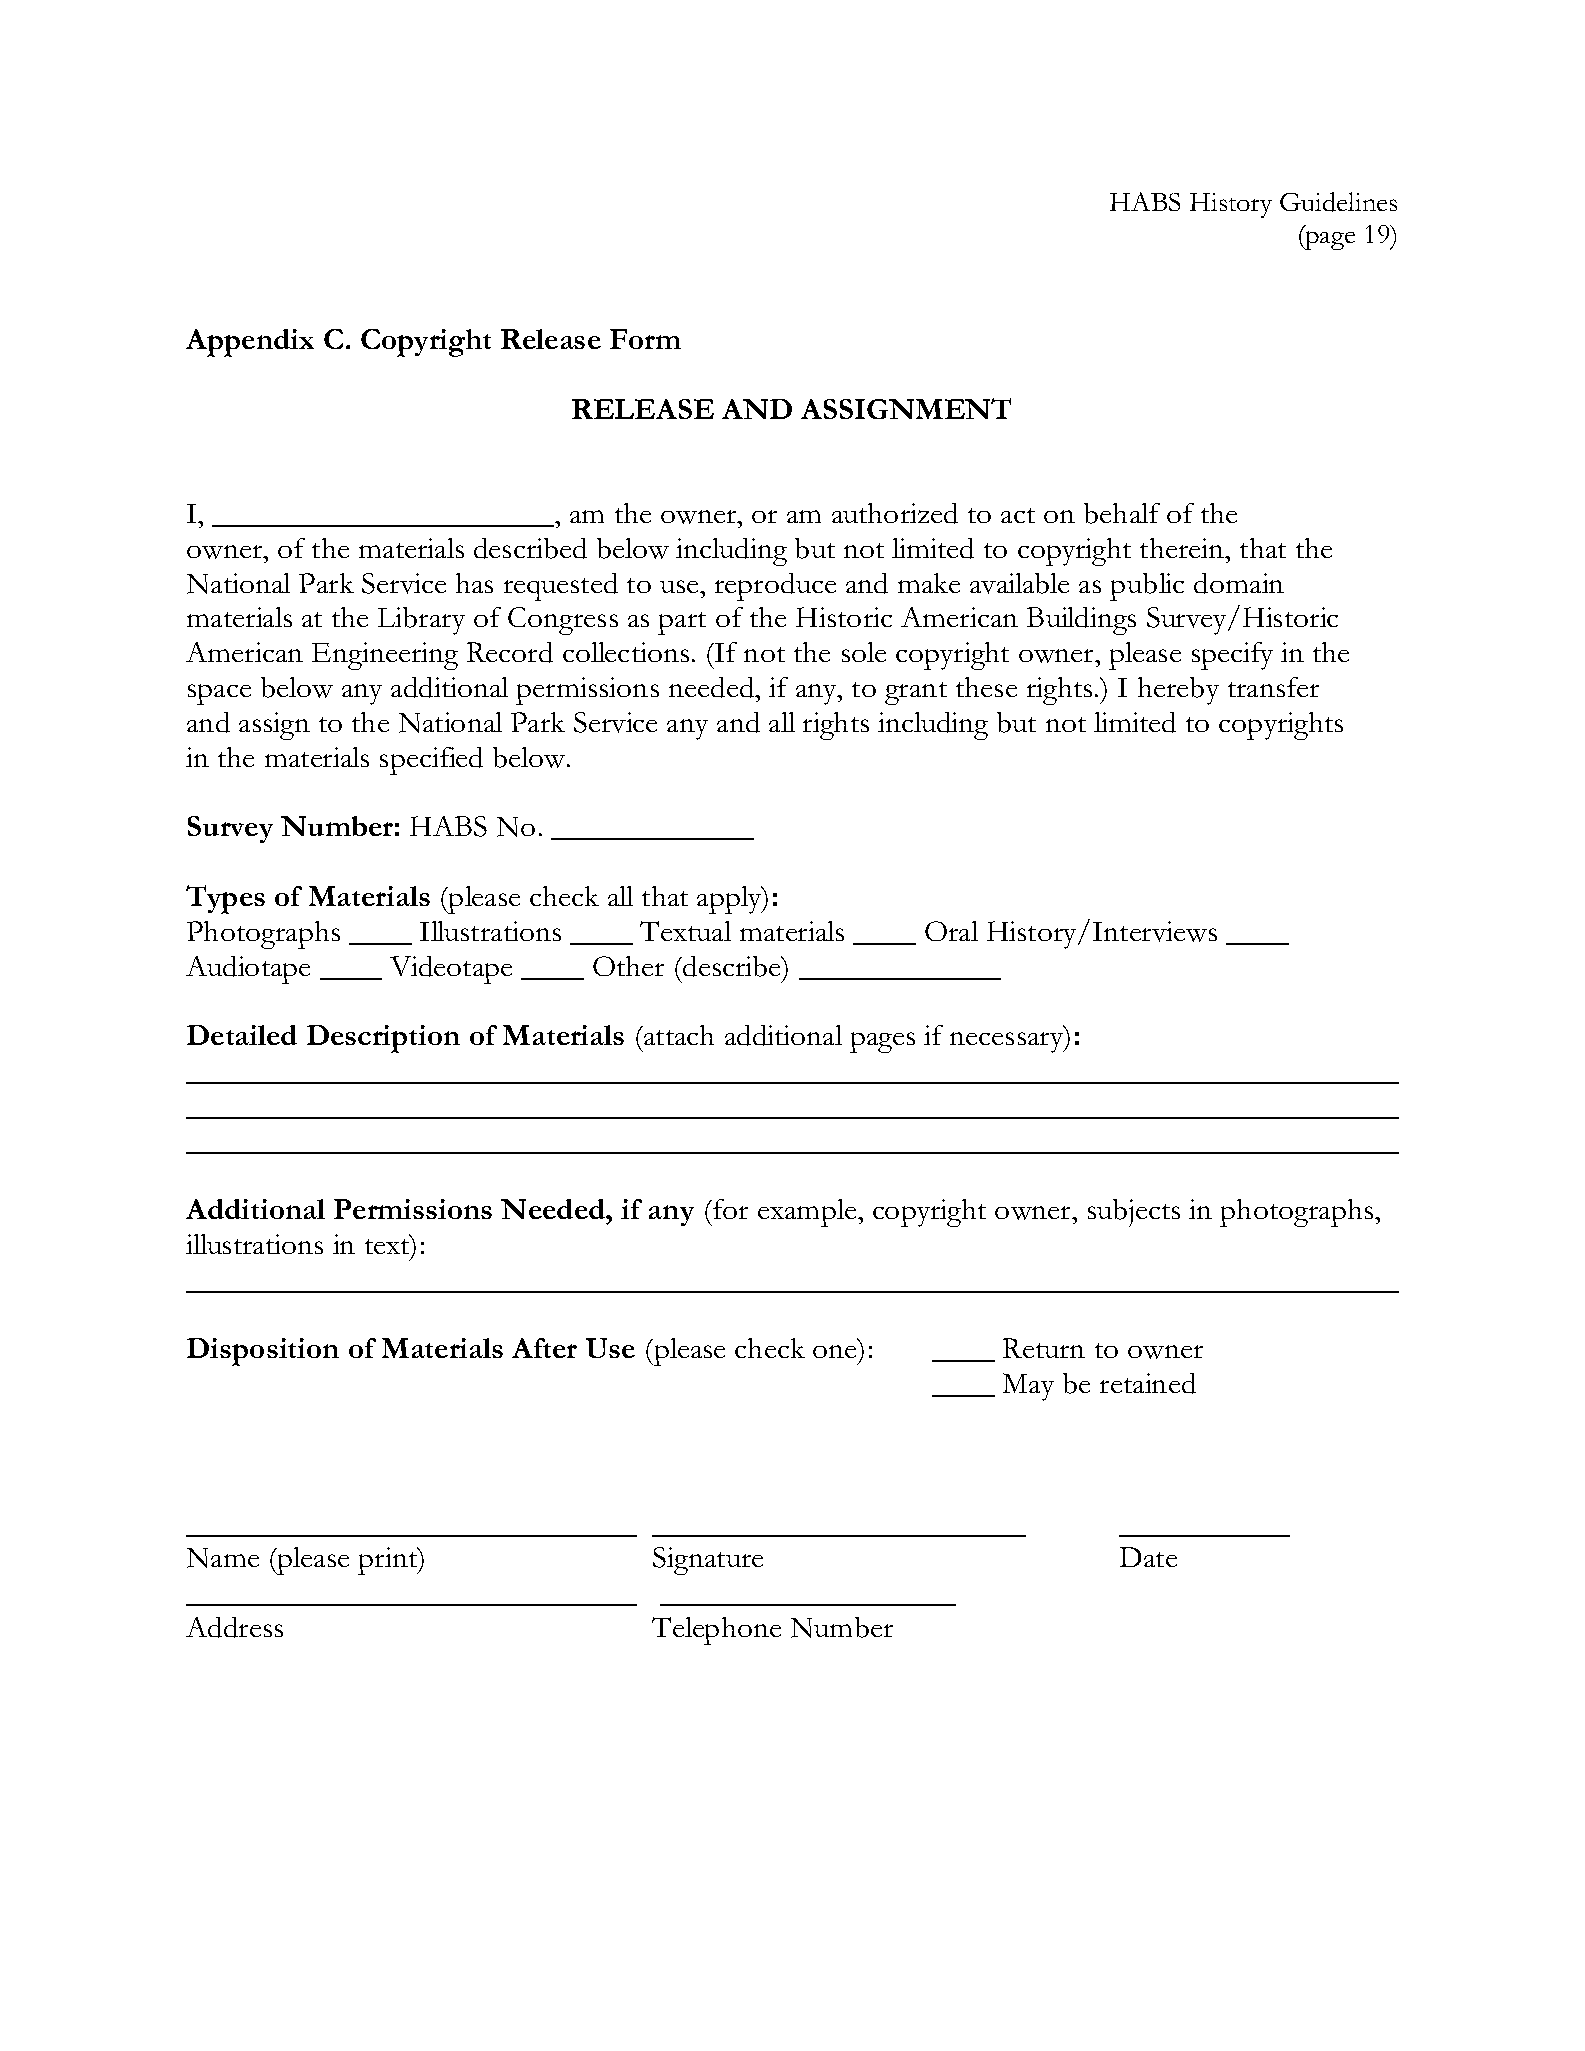 The width and height of the page is (1585, 2051). Describe the element at coordinates (389, 1561) in the page. I see `print` at that location.
